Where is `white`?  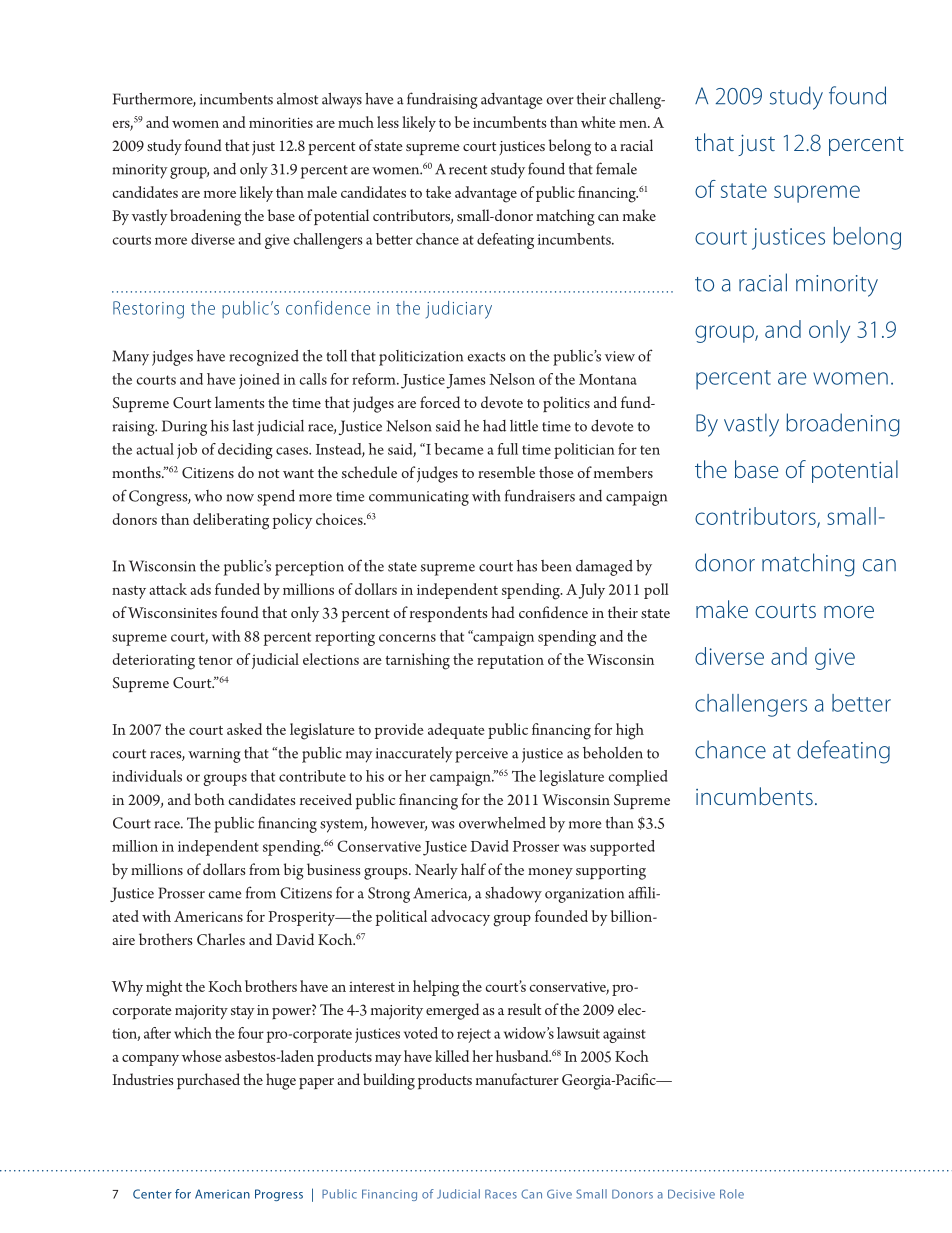
white is located at coordinates (598, 122).
